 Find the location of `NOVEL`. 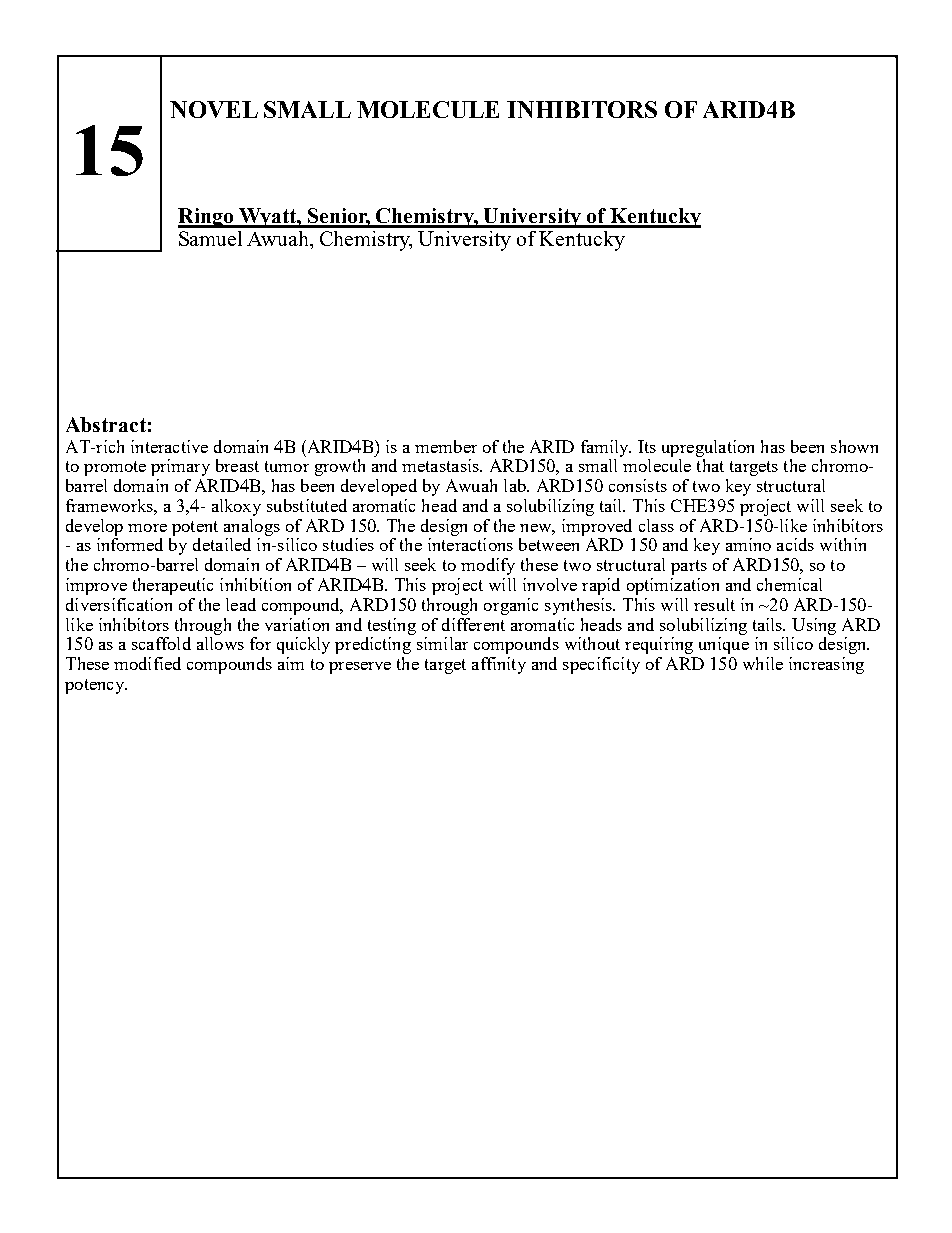

NOVEL is located at coordinates (214, 109).
